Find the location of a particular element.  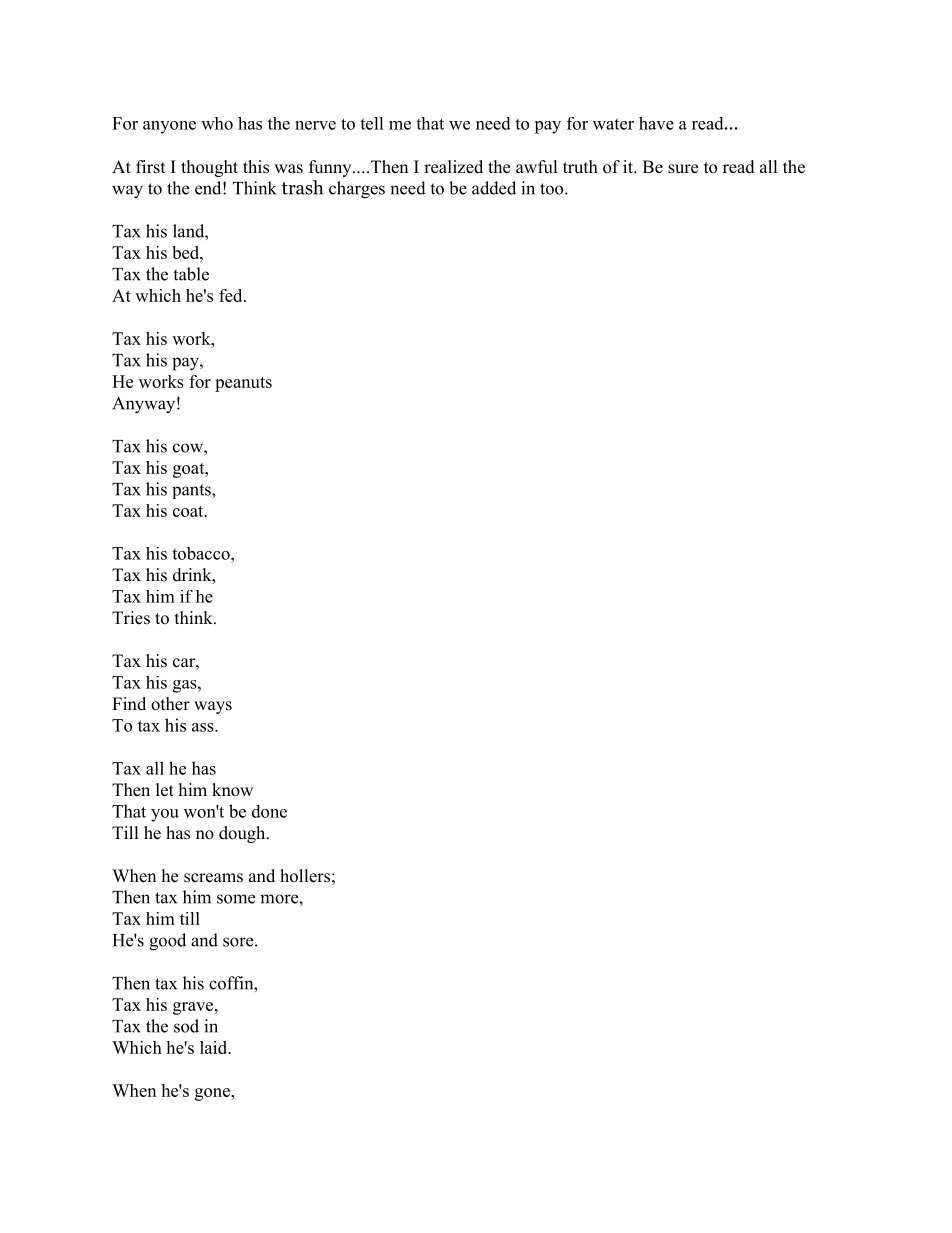

other is located at coordinates (170, 704).
